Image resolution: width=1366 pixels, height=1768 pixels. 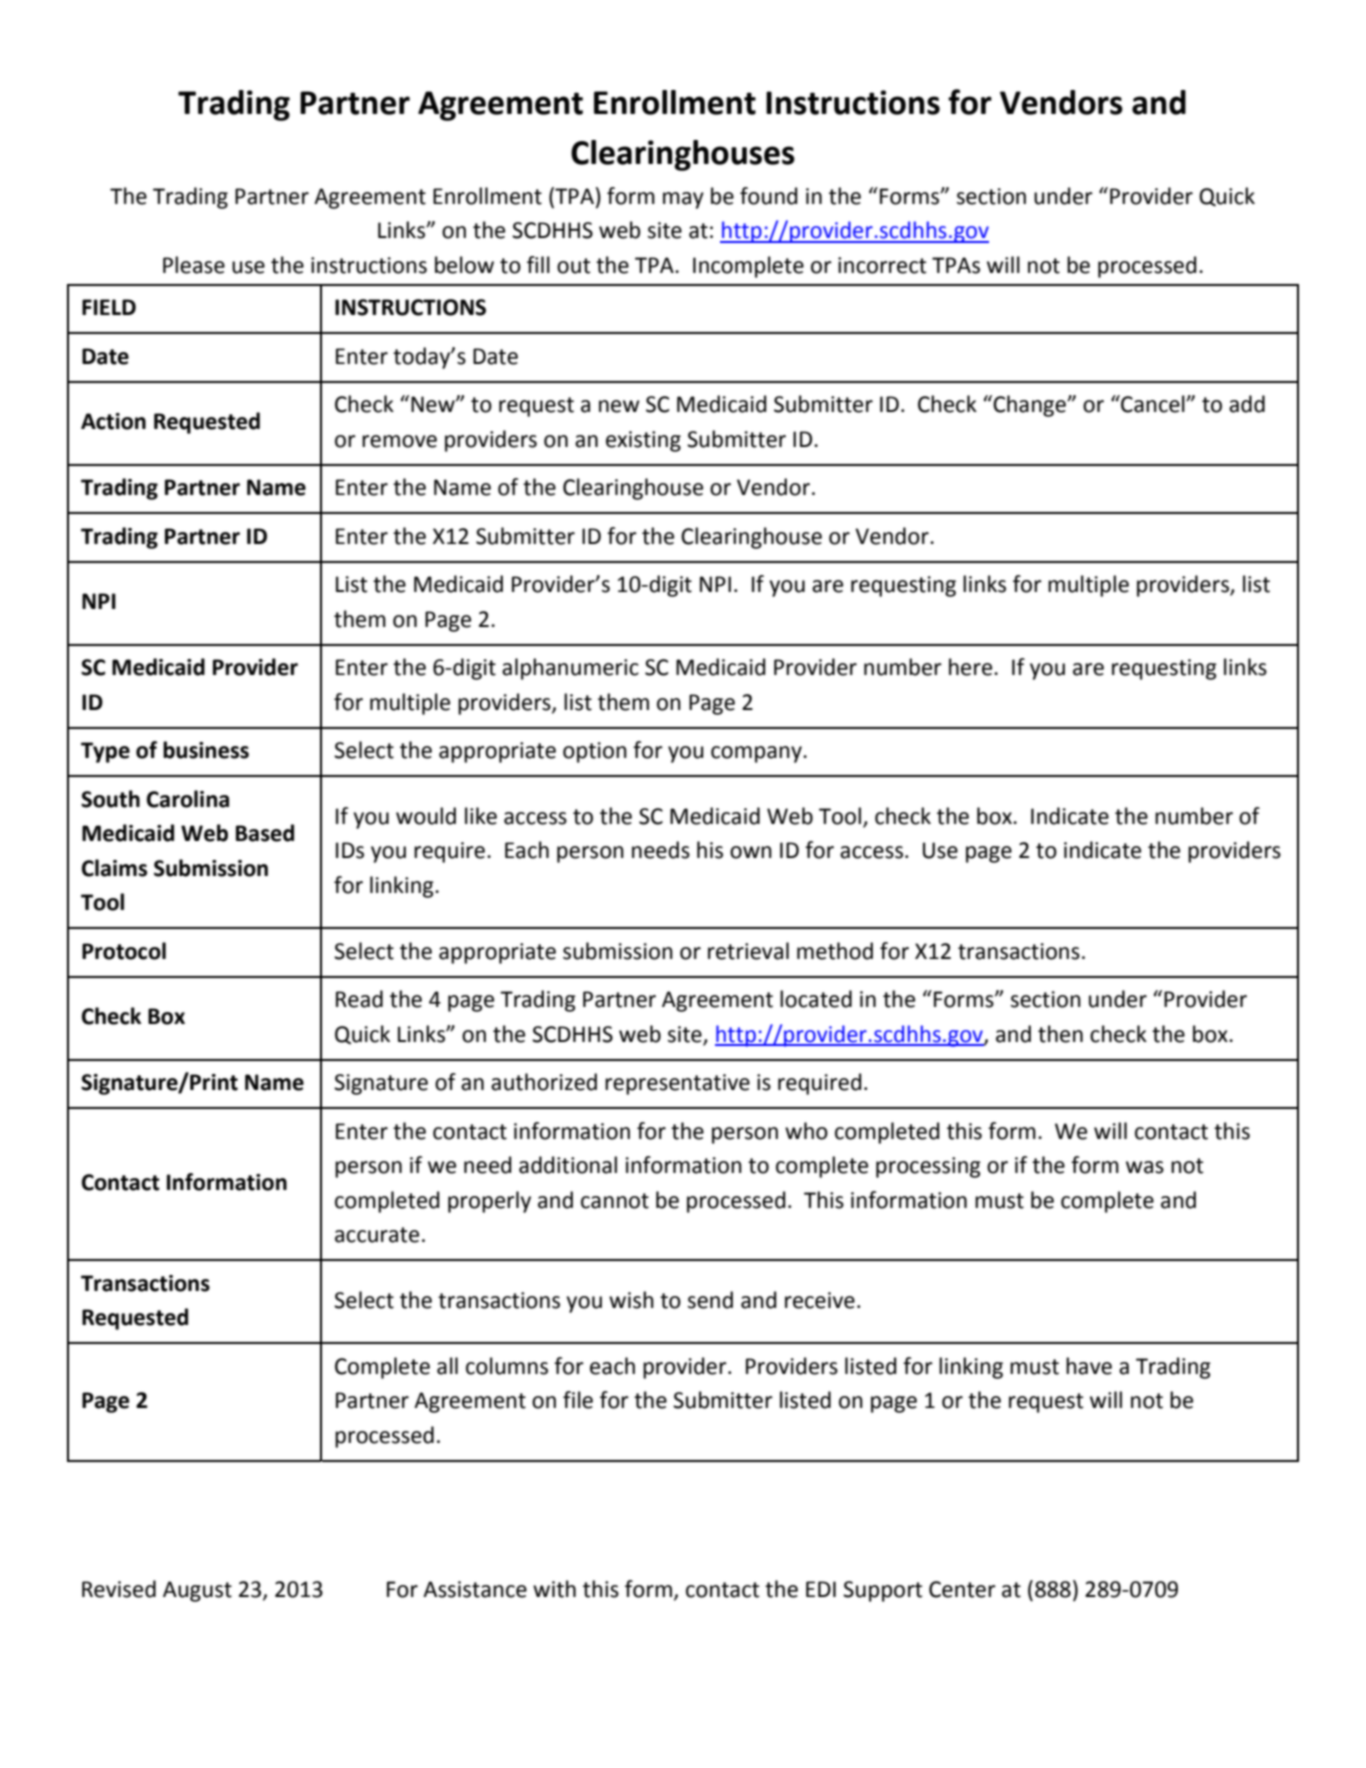 What do you see at coordinates (197, 1591) in the image?
I see `August` at bounding box center [197, 1591].
